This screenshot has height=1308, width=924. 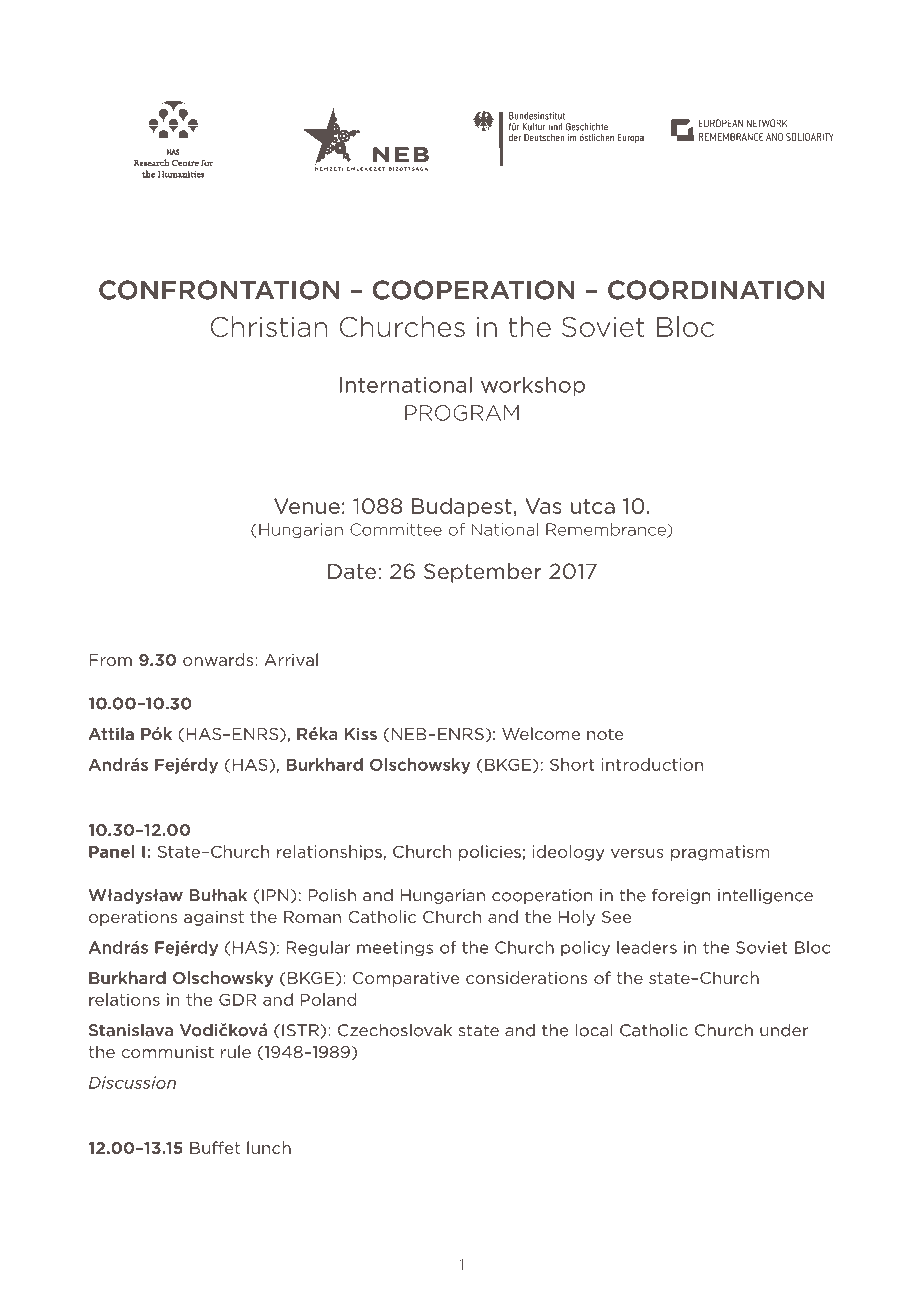 What do you see at coordinates (361, 733) in the screenshot?
I see `Kiss` at bounding box center [361, 733].
